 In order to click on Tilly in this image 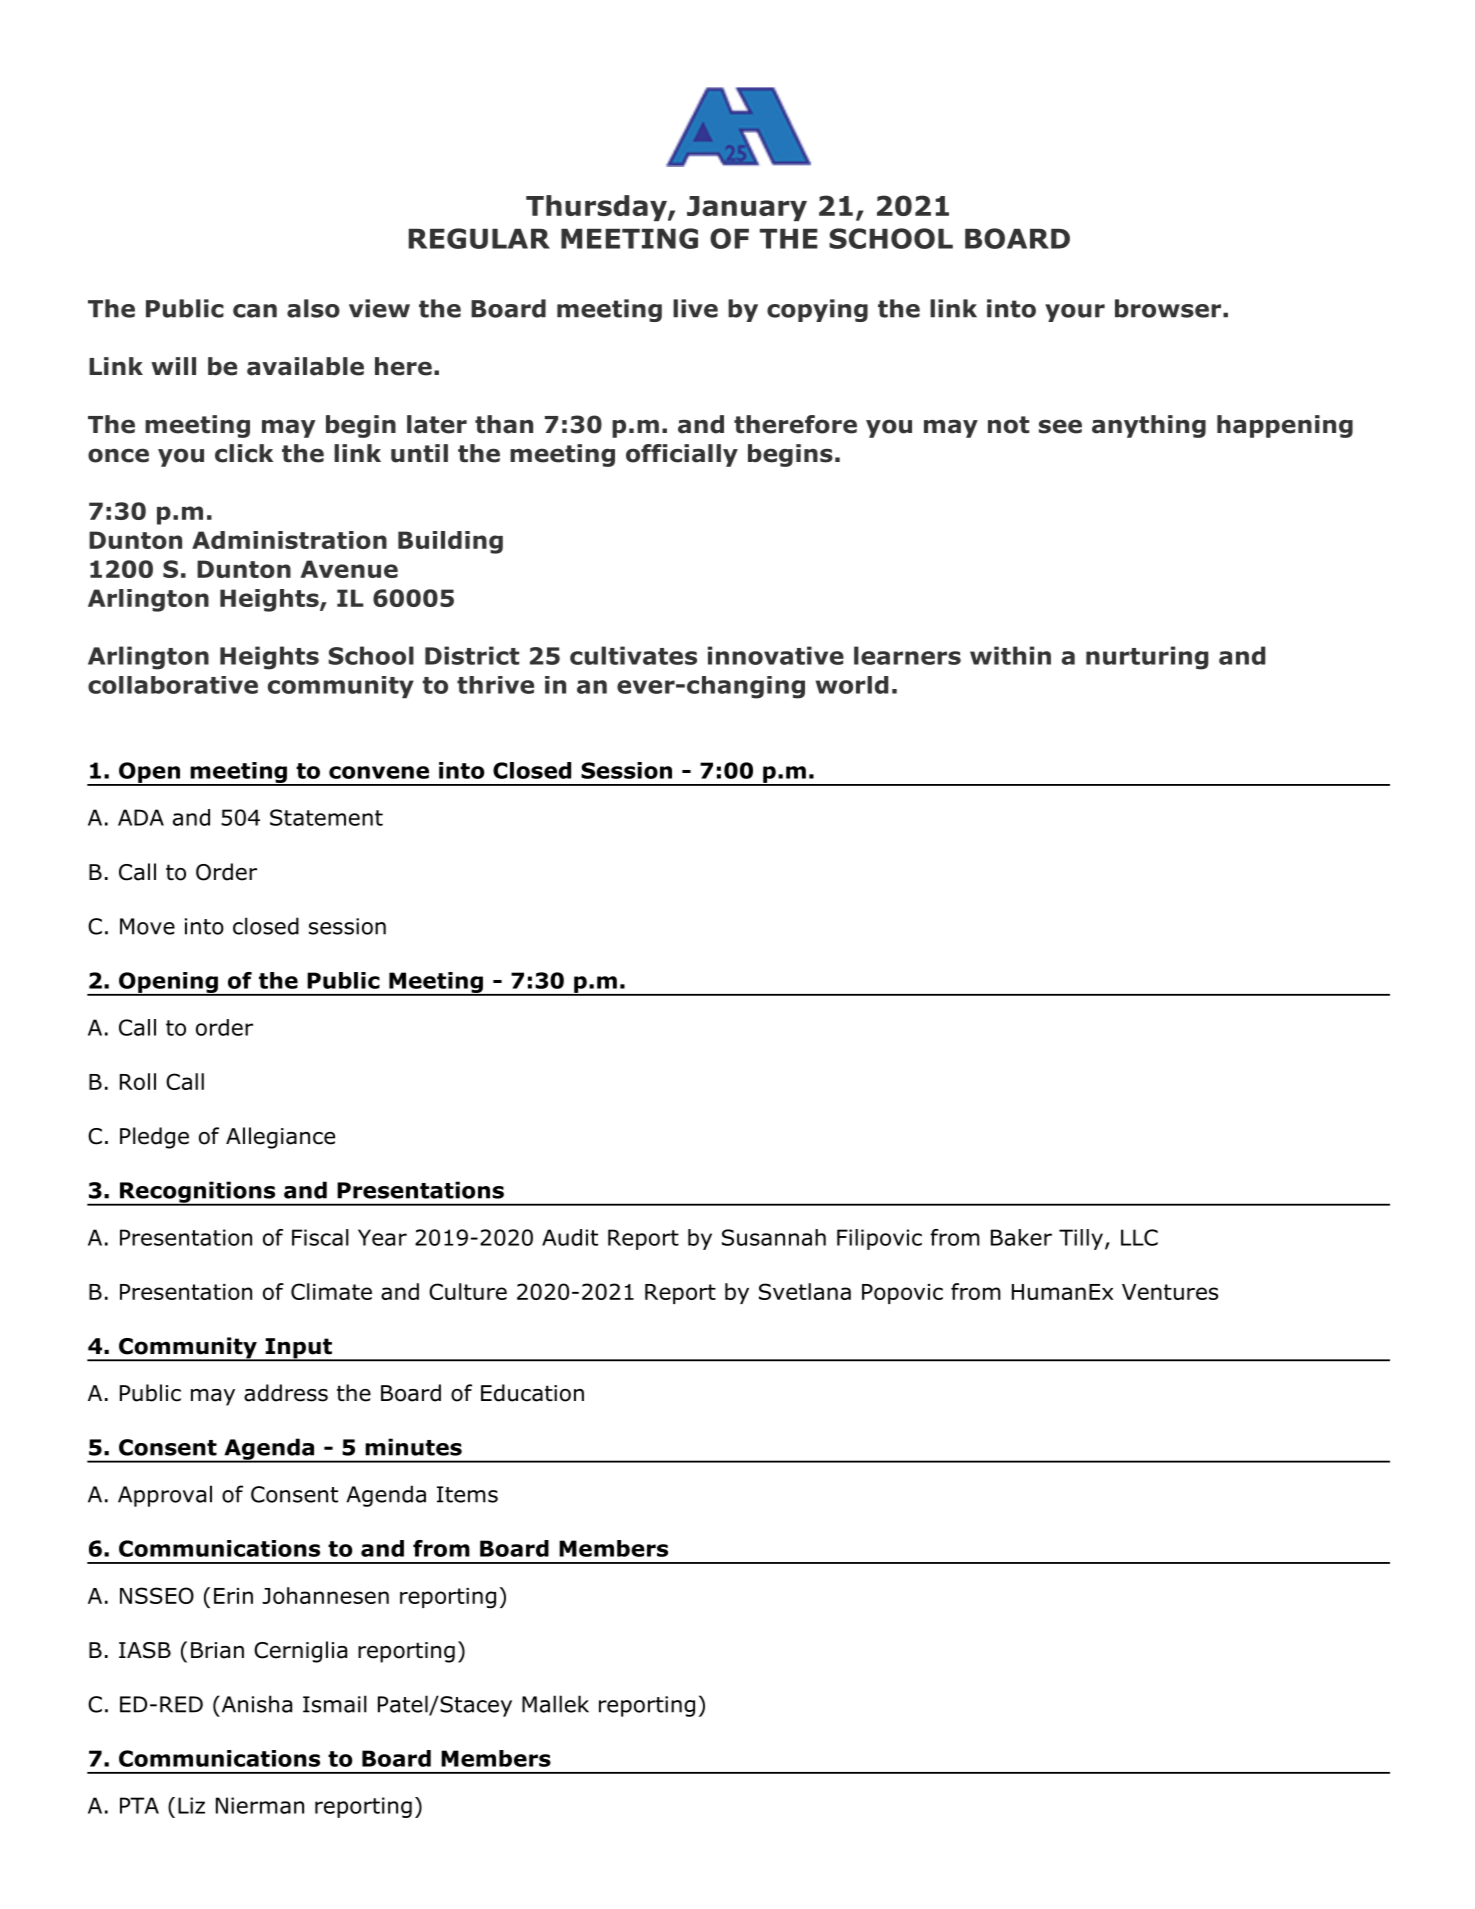, I will do `click(1081, 1239)`.
